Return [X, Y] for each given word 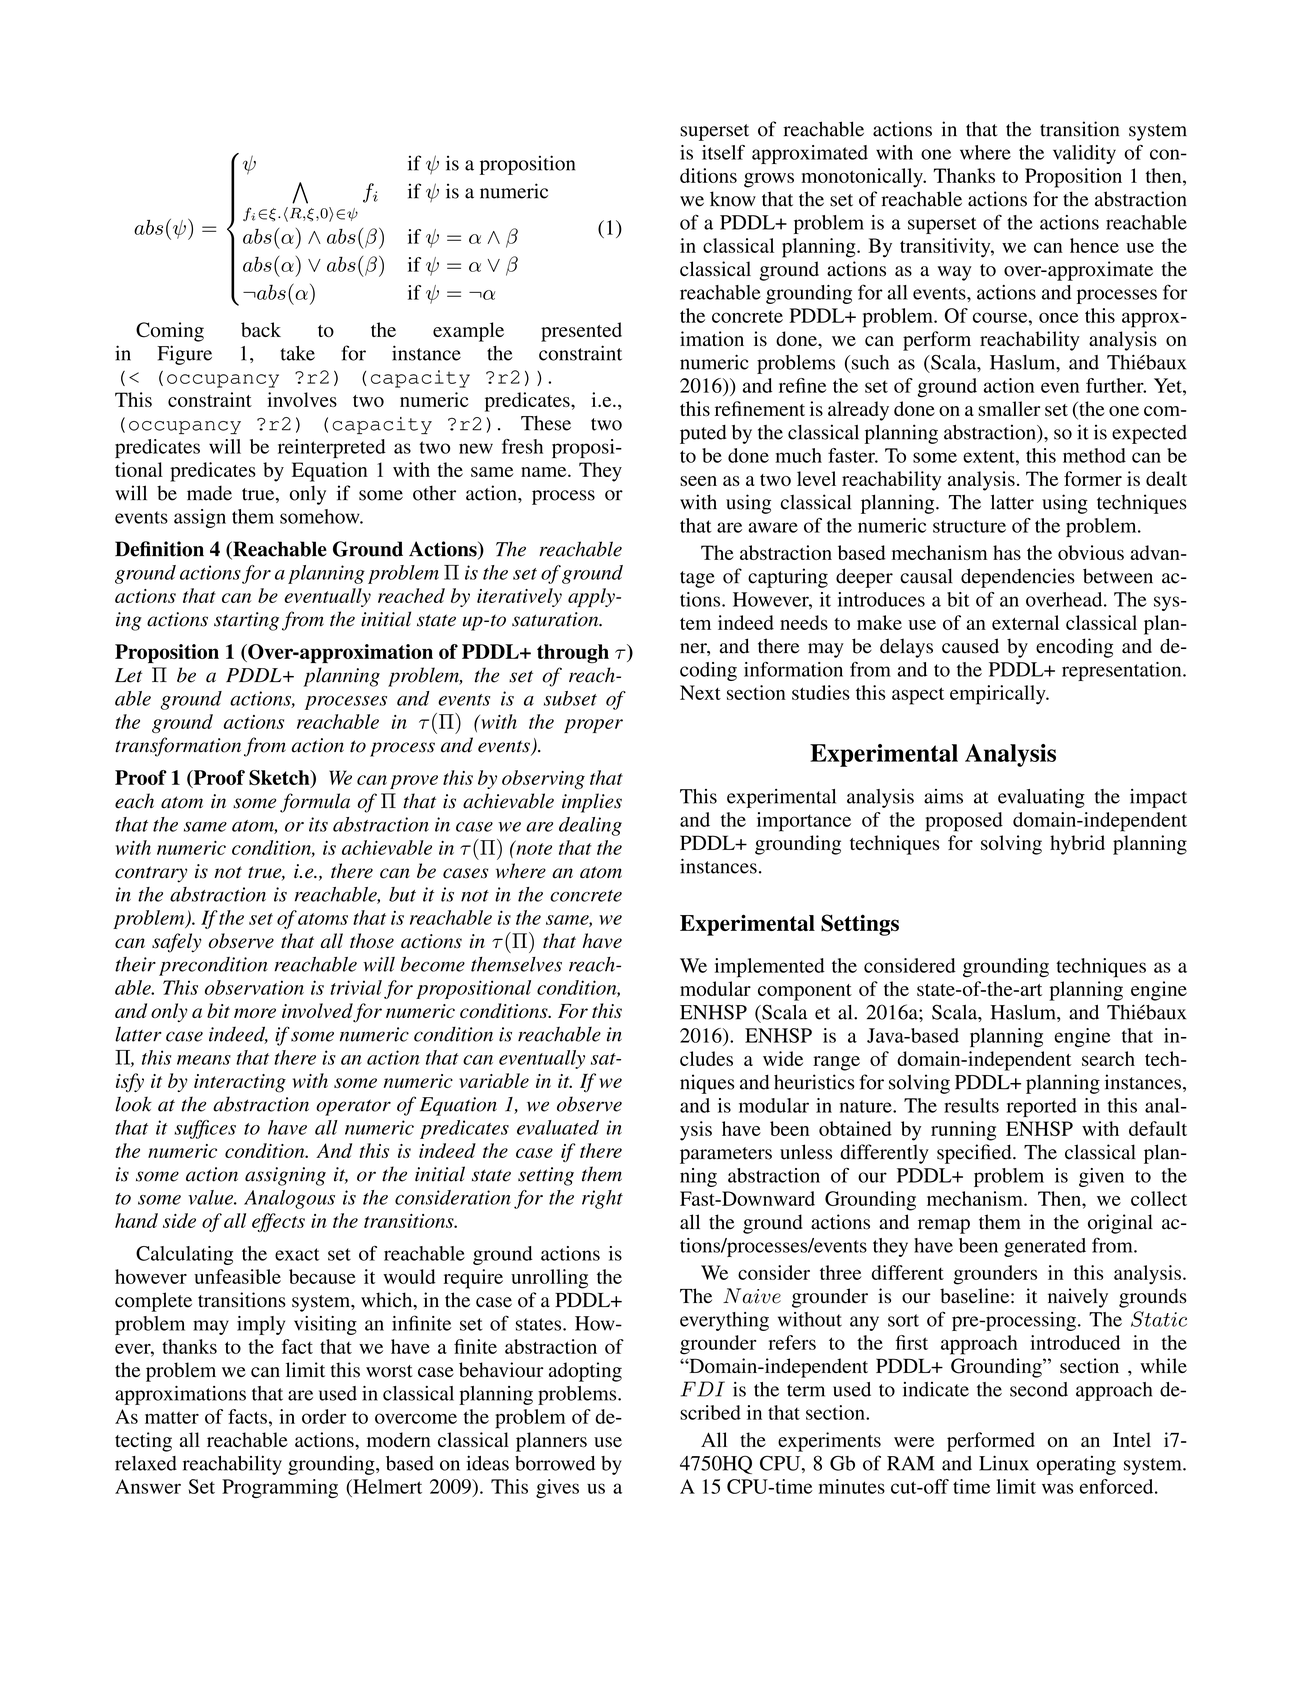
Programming [280, 1488]
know [733, 199]
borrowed [555, 1463]
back [261, 329]
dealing [590, 826]
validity [1084, 154]
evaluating [1041, 798]
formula [315, 803]
